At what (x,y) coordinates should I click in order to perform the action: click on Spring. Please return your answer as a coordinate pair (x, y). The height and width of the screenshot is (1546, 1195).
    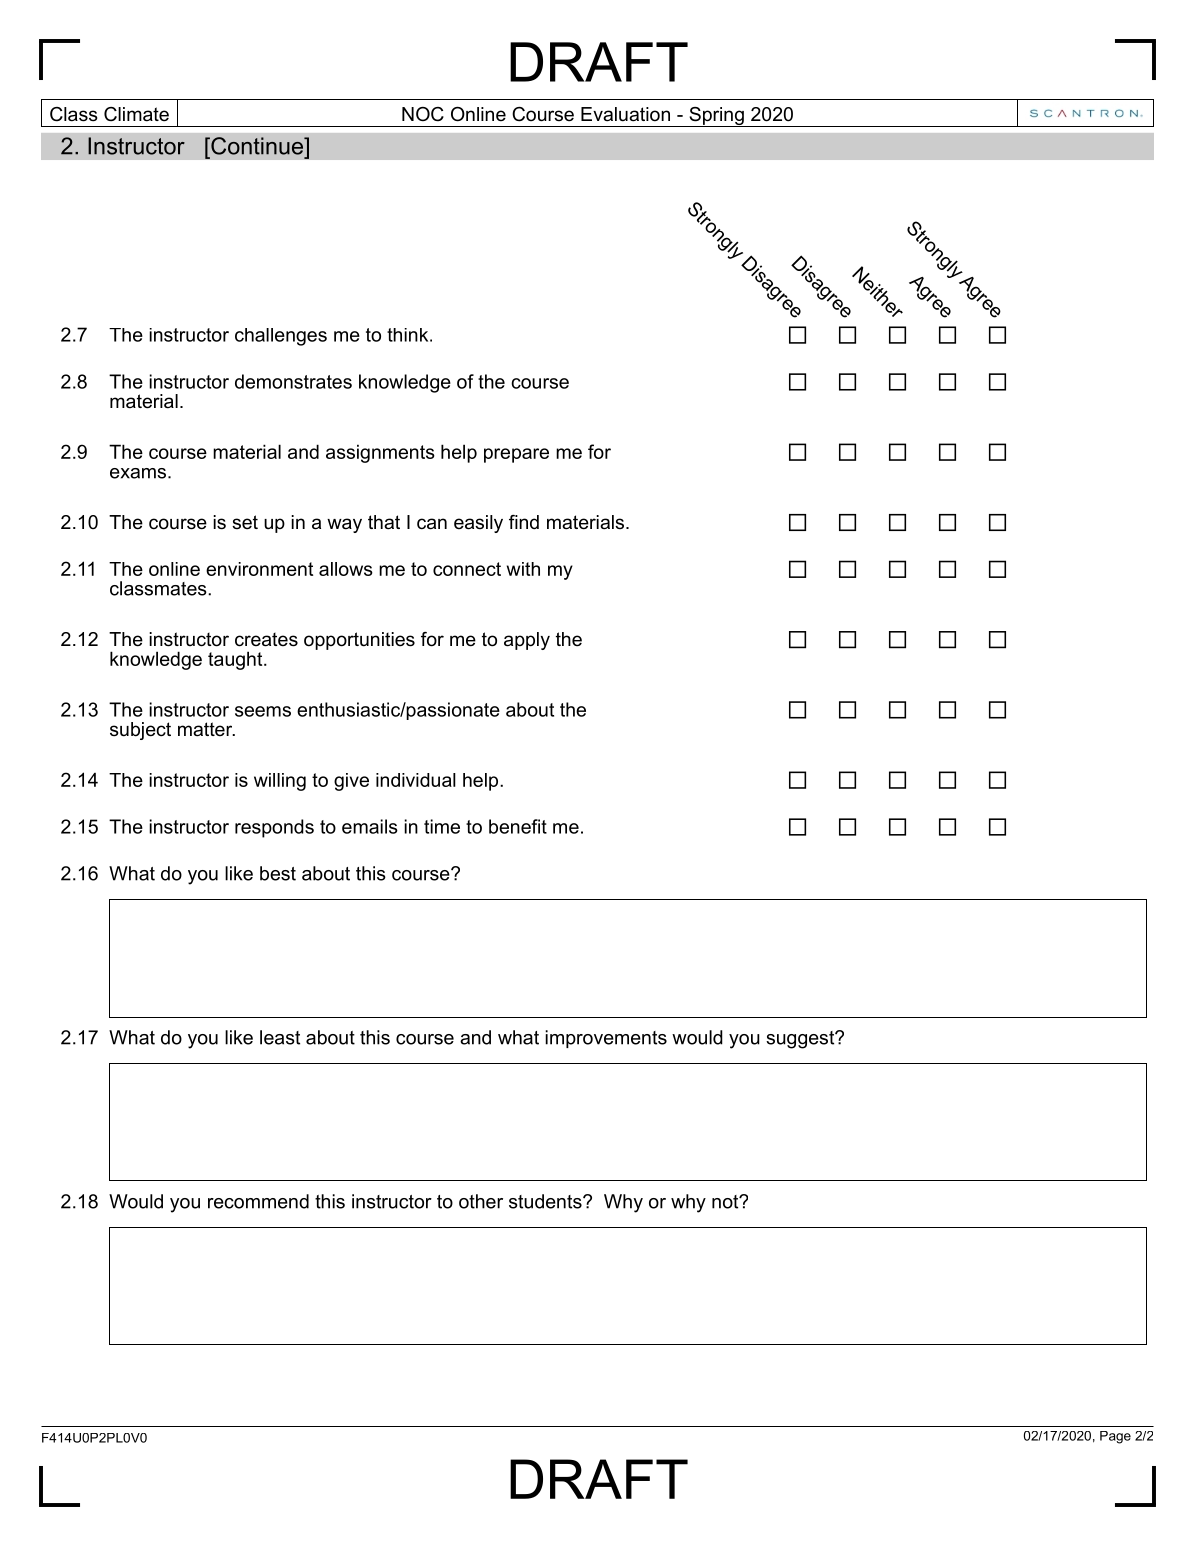
    Looking at the image, I should click on (716, 117).
